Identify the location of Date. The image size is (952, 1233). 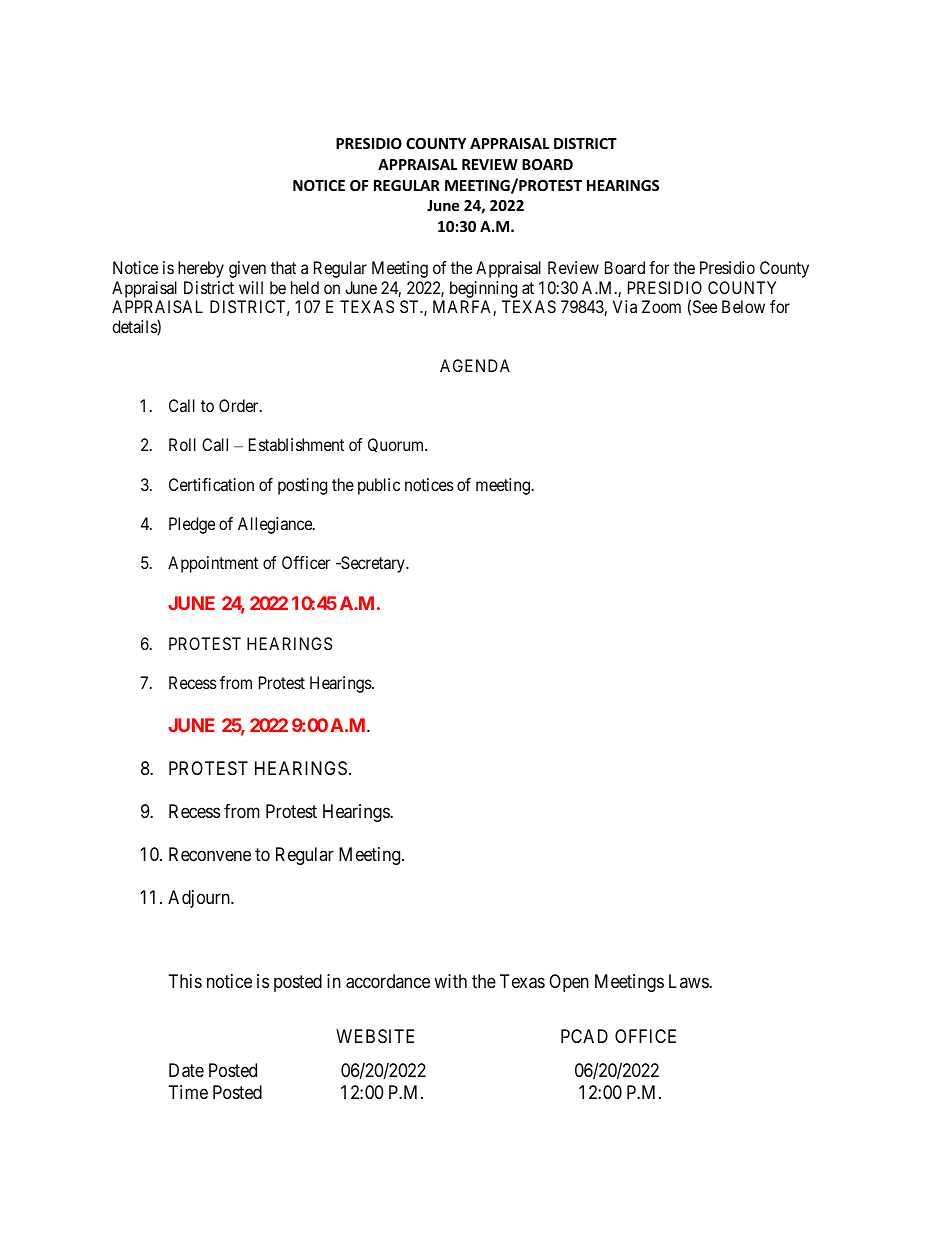
(186, 1070).
